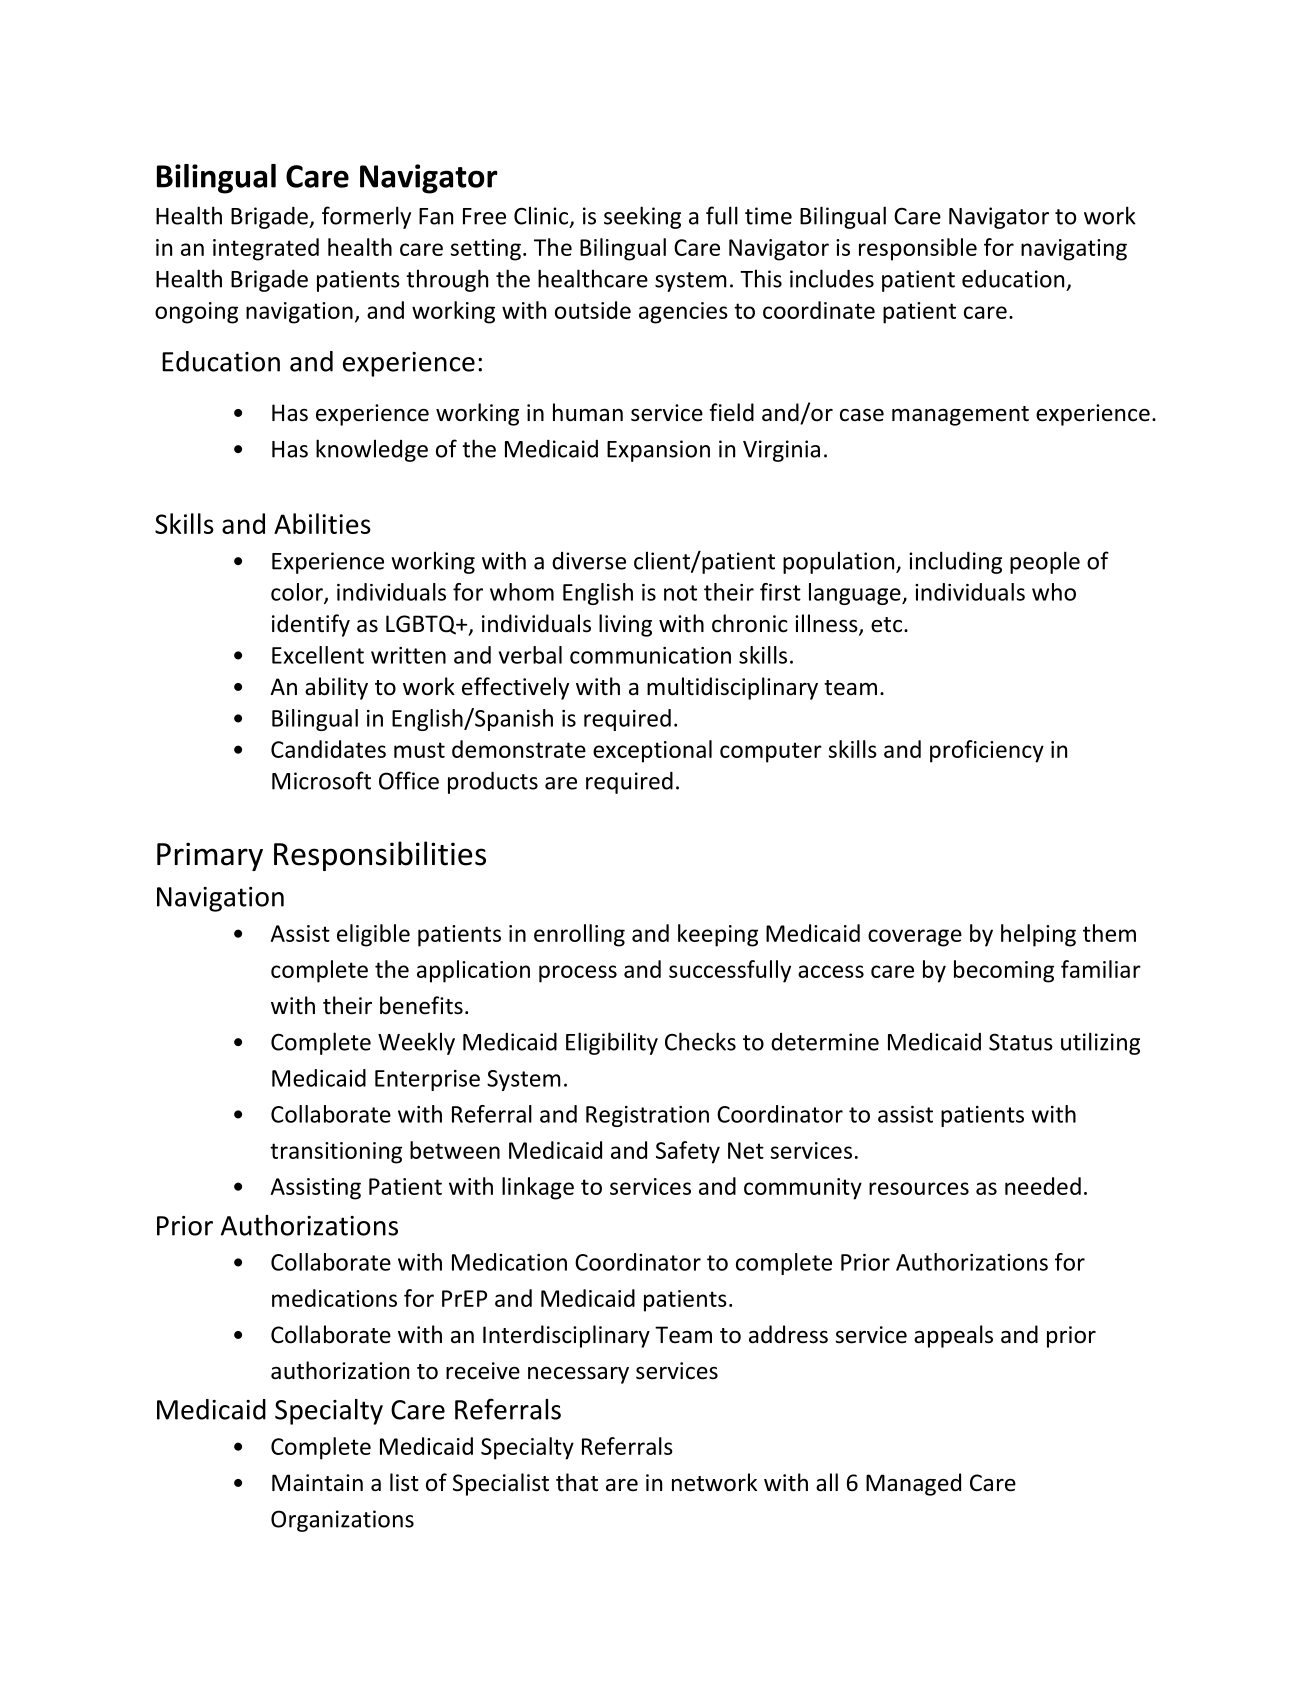  I want to click on Maintain, so click(317, 1483).
